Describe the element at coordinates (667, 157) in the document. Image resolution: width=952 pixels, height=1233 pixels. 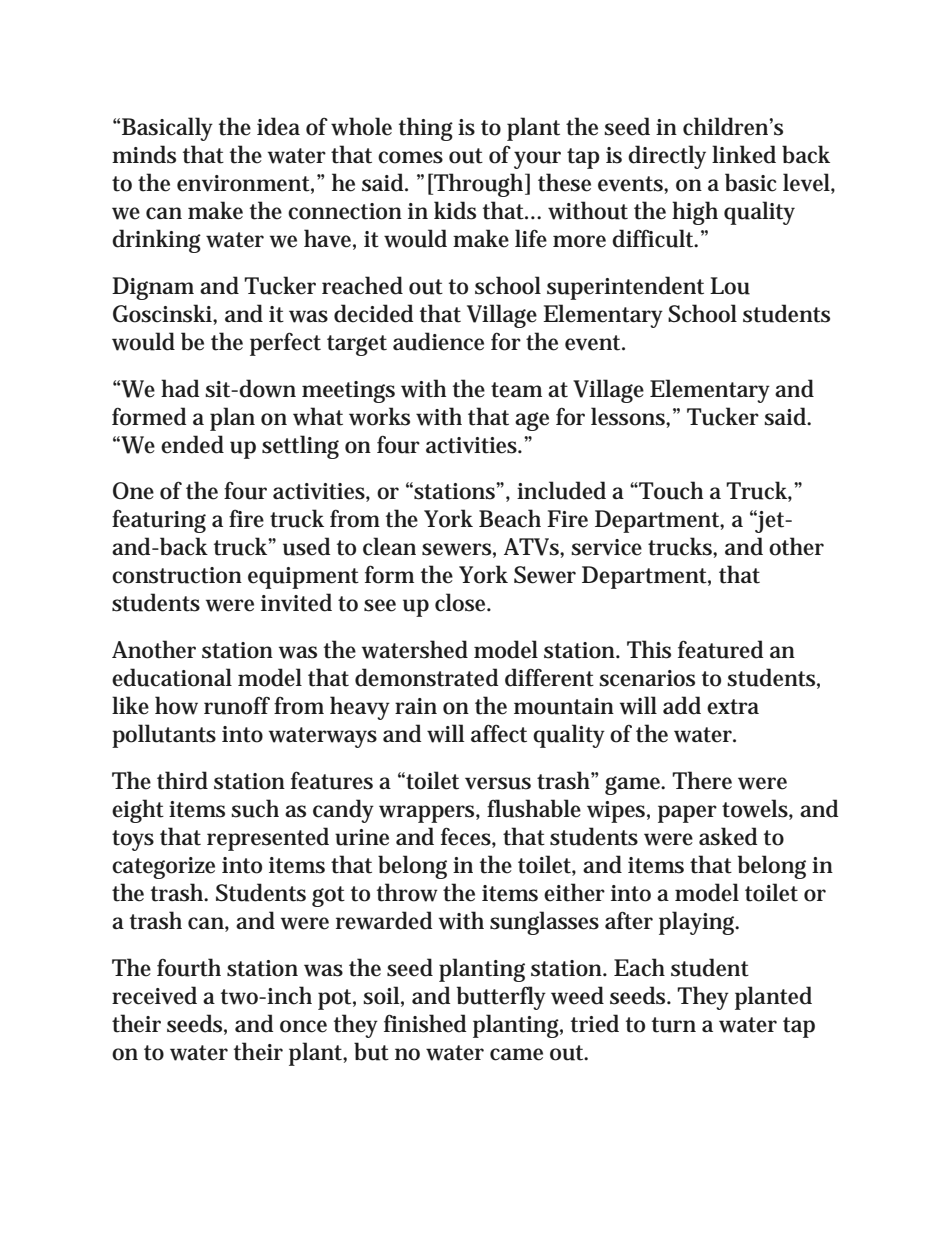
I see `directly` at that location.
